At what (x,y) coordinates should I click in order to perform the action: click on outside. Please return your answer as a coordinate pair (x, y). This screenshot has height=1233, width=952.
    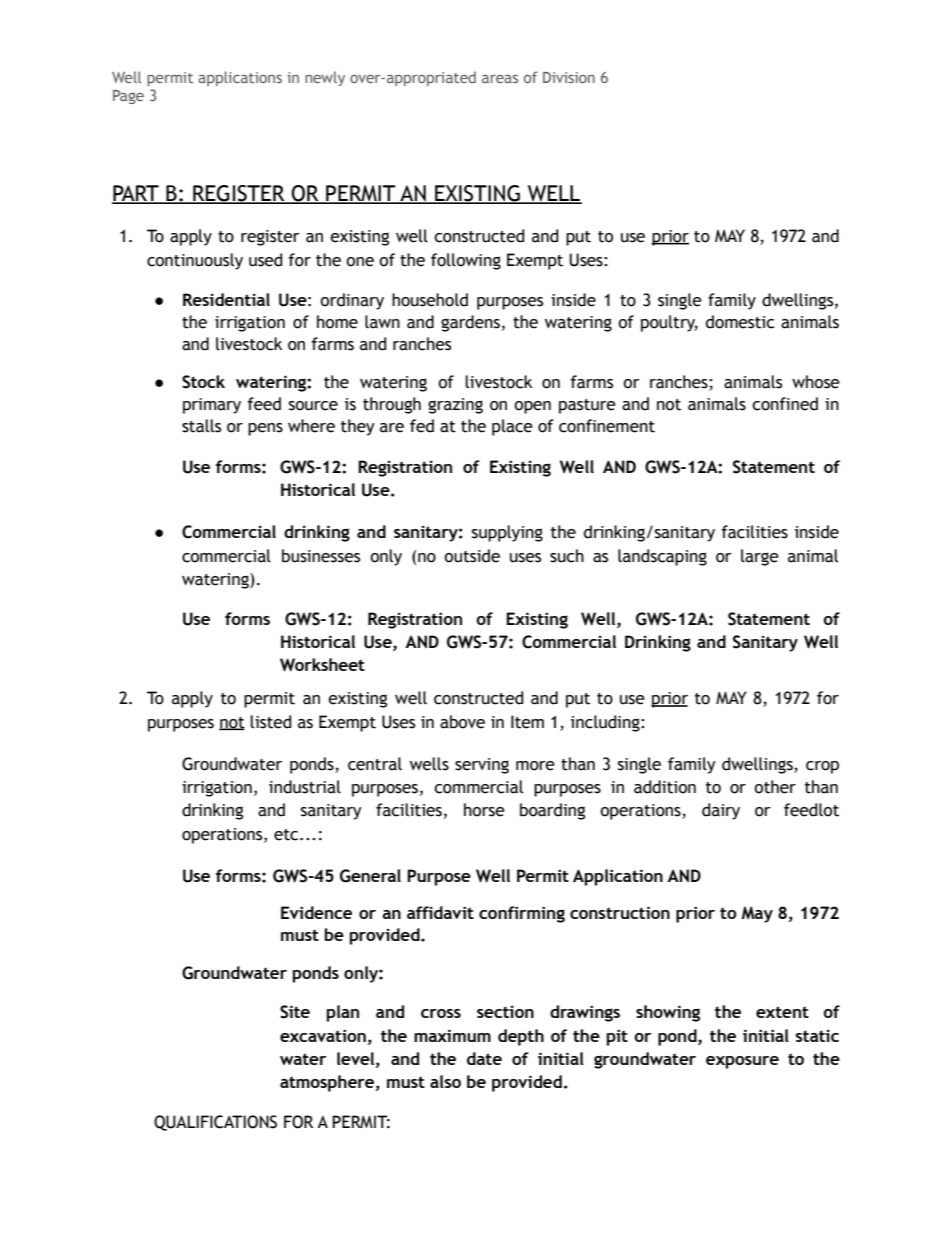
    Looking at the image, I should click on (472, 556).
